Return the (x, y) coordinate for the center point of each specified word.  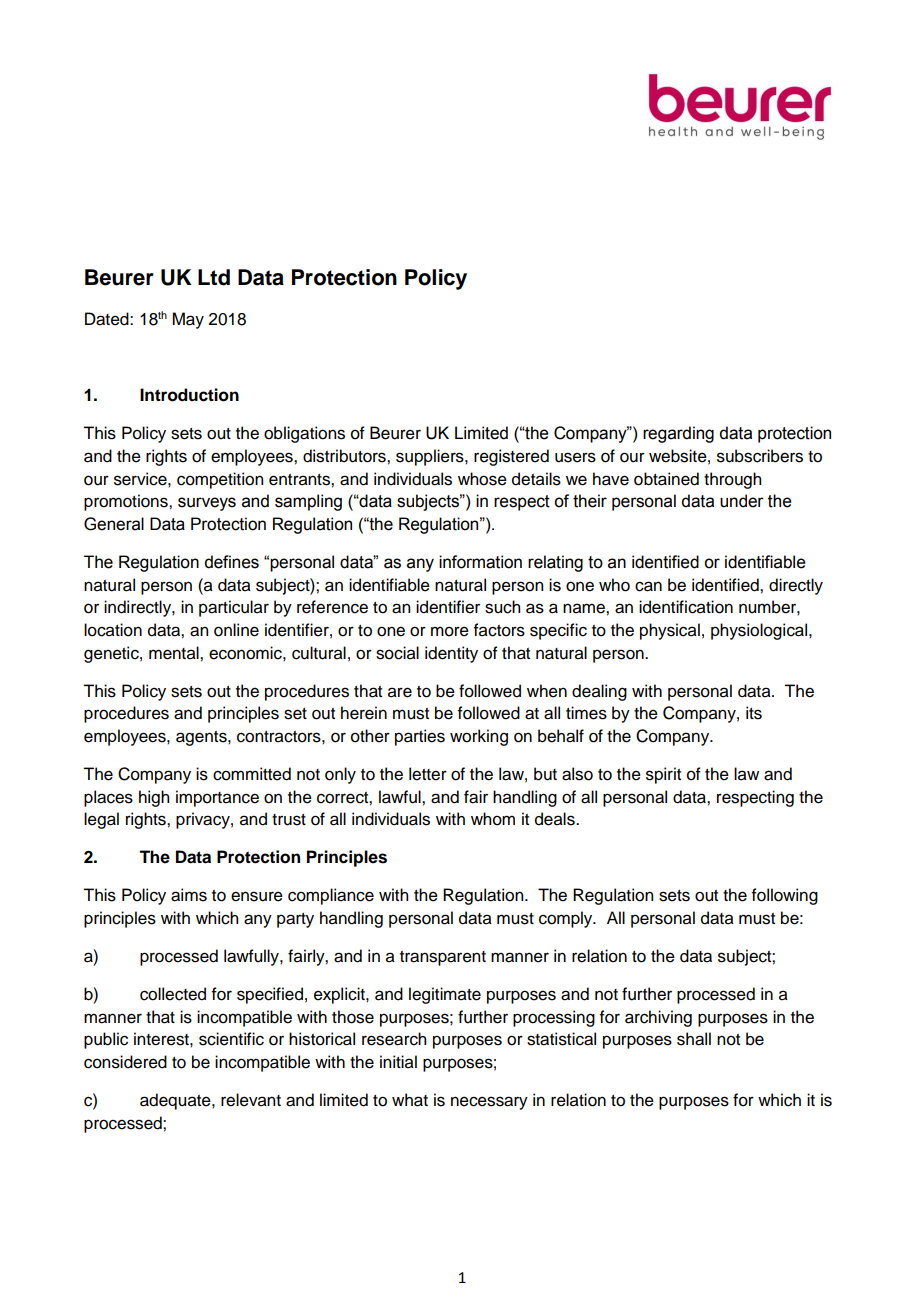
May (188, 320)
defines (231, 562)
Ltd (214, 277)
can (648, 586)
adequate (176, 1101)
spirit (663, 775)
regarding (678, 434)
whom (493, 819)
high (154, 798)
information (480, 562)
